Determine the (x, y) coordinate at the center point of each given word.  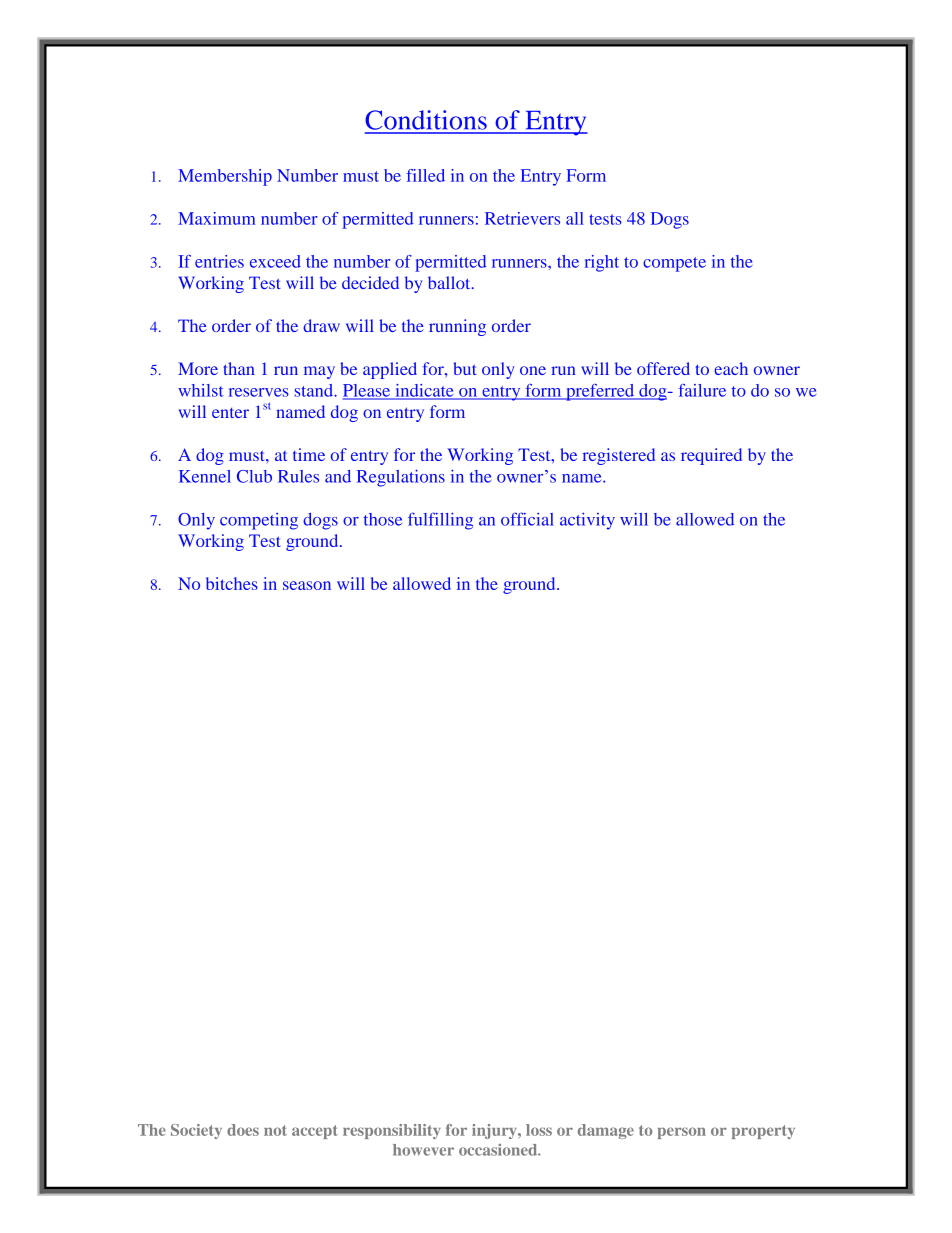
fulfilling (440, 521)
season (307, 585)
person (681, 1133)
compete (674, 264)
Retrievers (522, 218)
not (275, 1130)
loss (539, 1130)
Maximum (216, 218)
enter (230, 413)
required (711, 456)
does (243, 1130)
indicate (424, 391)
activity (587, 521)
